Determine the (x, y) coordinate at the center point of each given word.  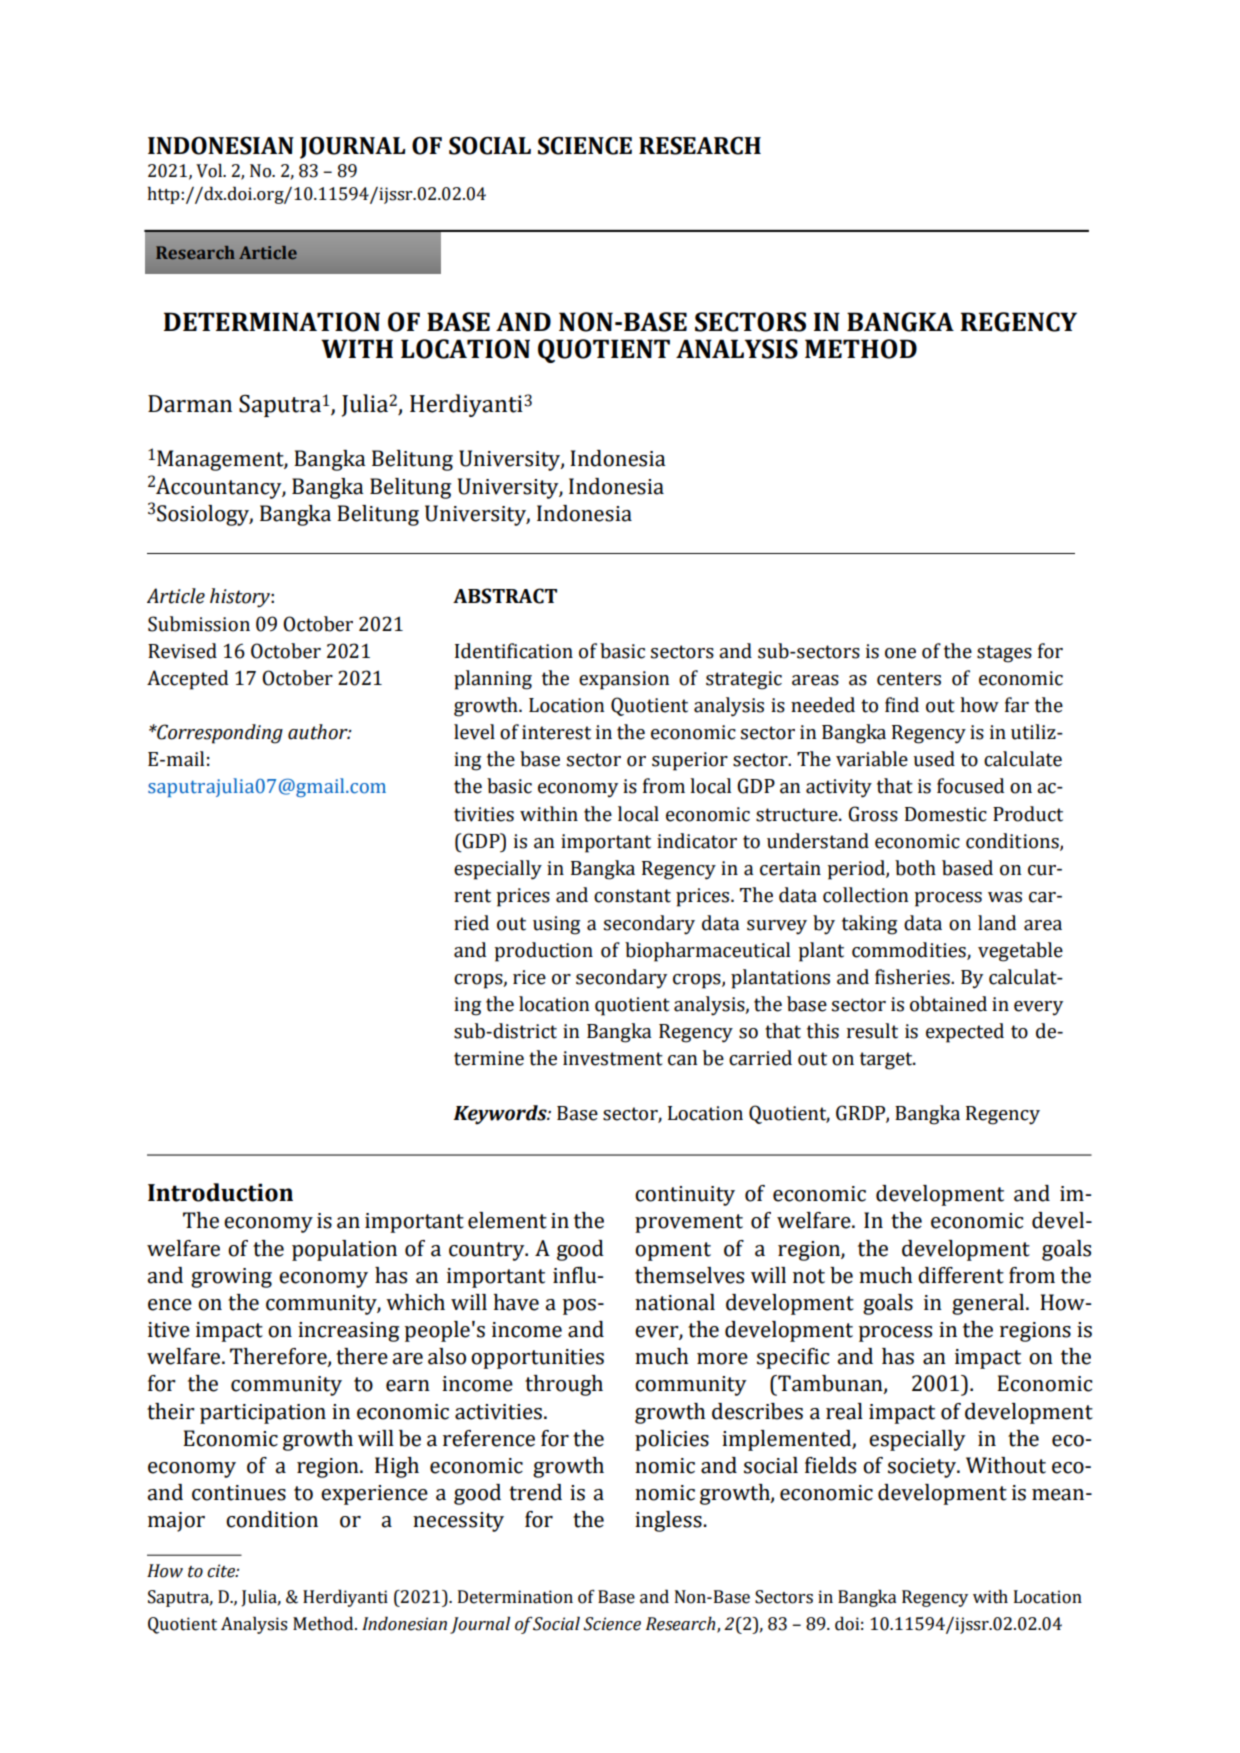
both (915, 868)
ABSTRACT (505, 596)
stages (1004, 654)
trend (535, 1492)
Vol (210, 170)
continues (239, 1493)
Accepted (187, 680)
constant (632, 896)
